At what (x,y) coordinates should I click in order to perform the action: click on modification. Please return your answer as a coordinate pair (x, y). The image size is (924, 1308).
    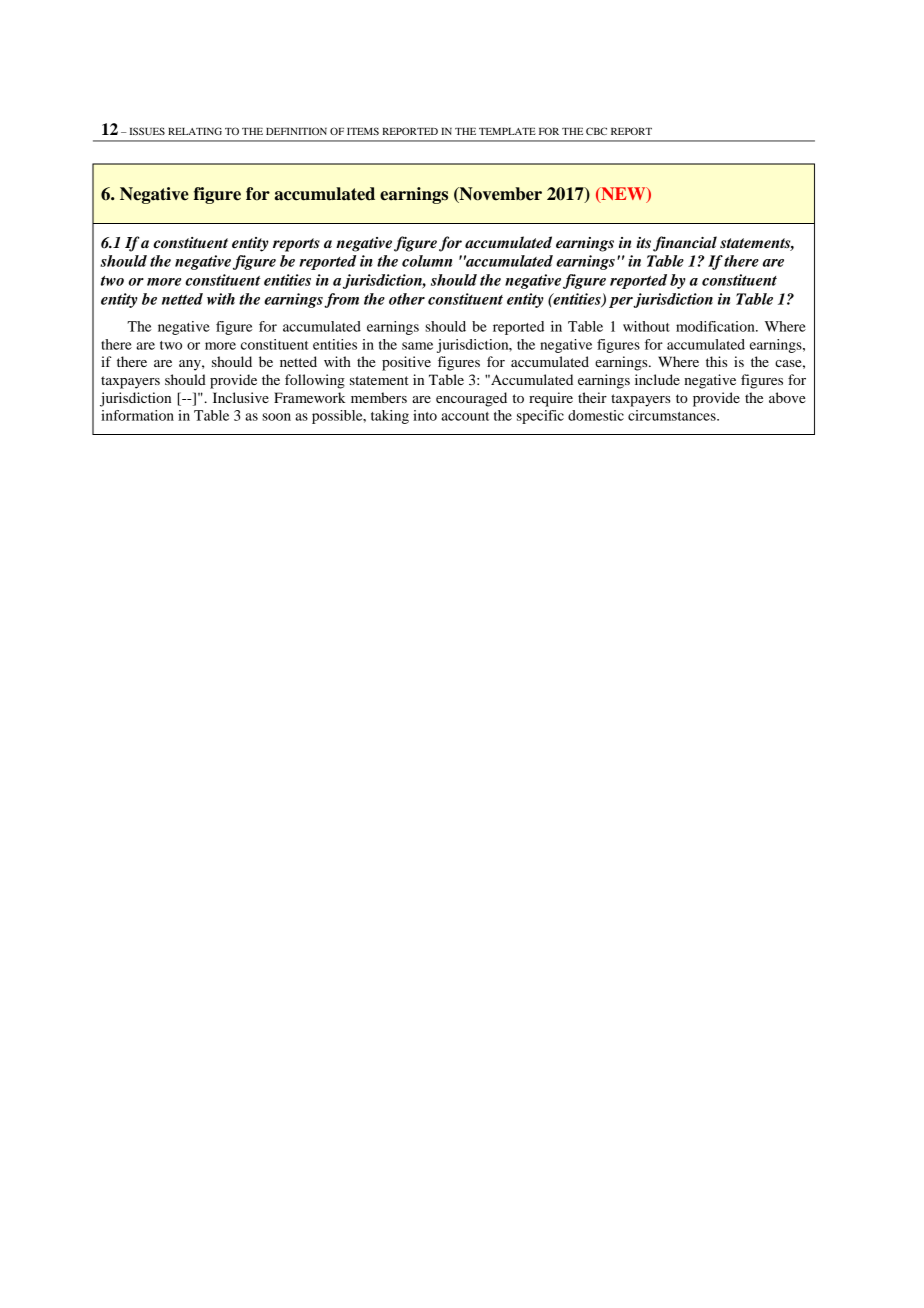
    Looking at the image, I should click on (716, 326).
